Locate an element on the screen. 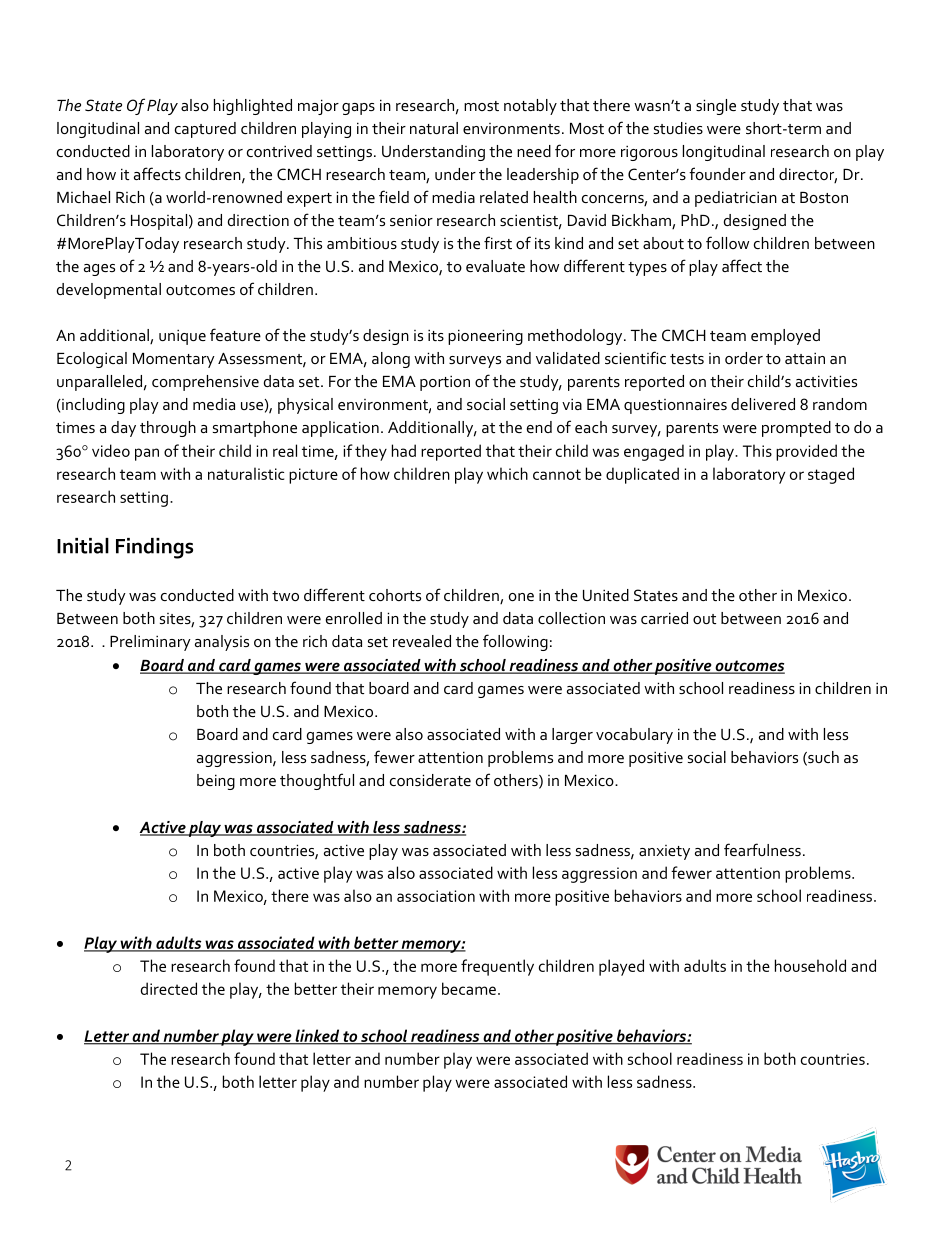 This screenshot has width=952, height=1233. carried is located at coordinates (664, 618).
